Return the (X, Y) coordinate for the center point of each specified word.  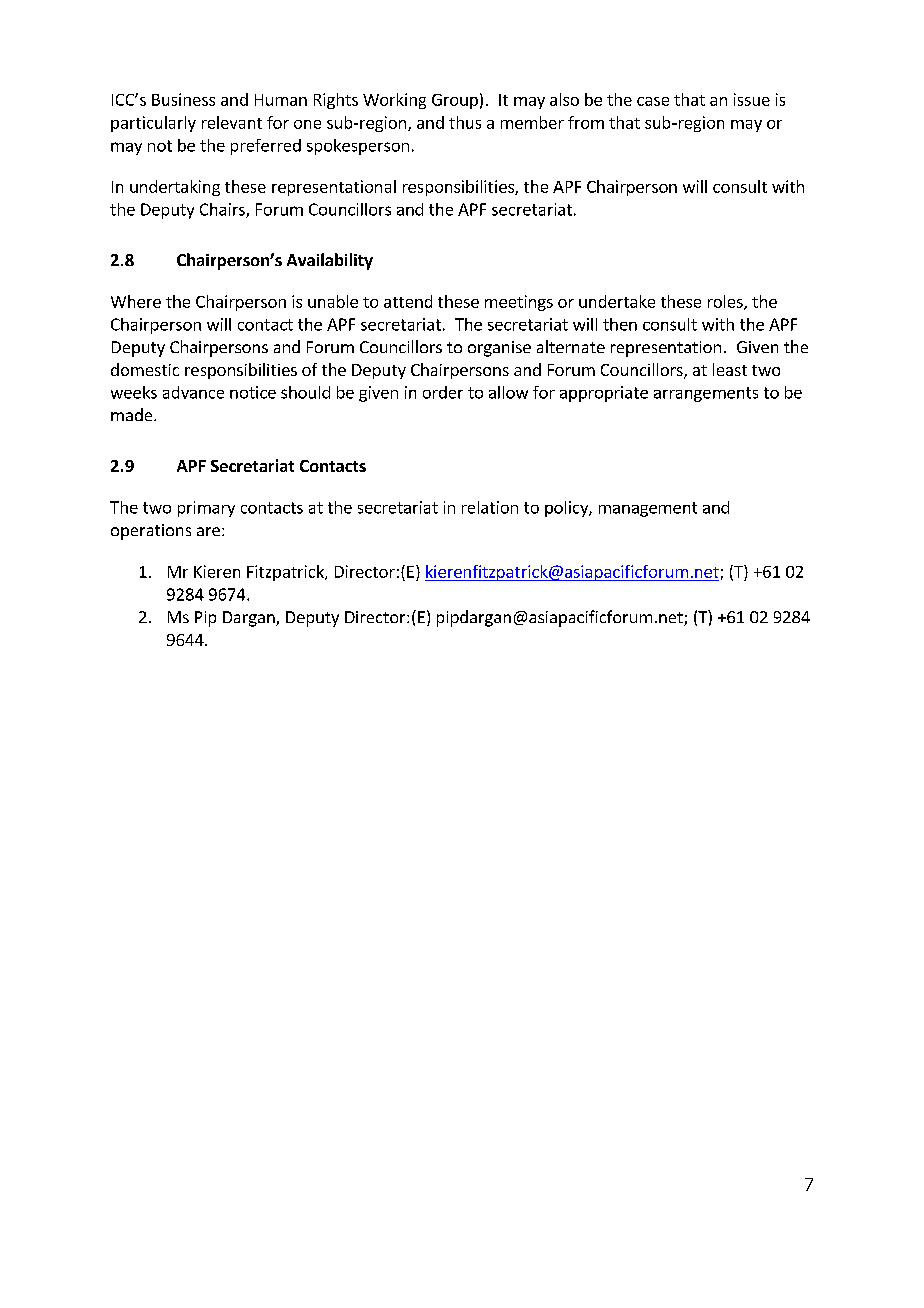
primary (206, 509)
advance (193, 392)
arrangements (706, 394)
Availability (330, 261)
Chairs (223, 210)
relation (490, 507)
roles (726, 302)
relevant (232, 122)
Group (455, 101)
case (653, 101)
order (443, 392)
